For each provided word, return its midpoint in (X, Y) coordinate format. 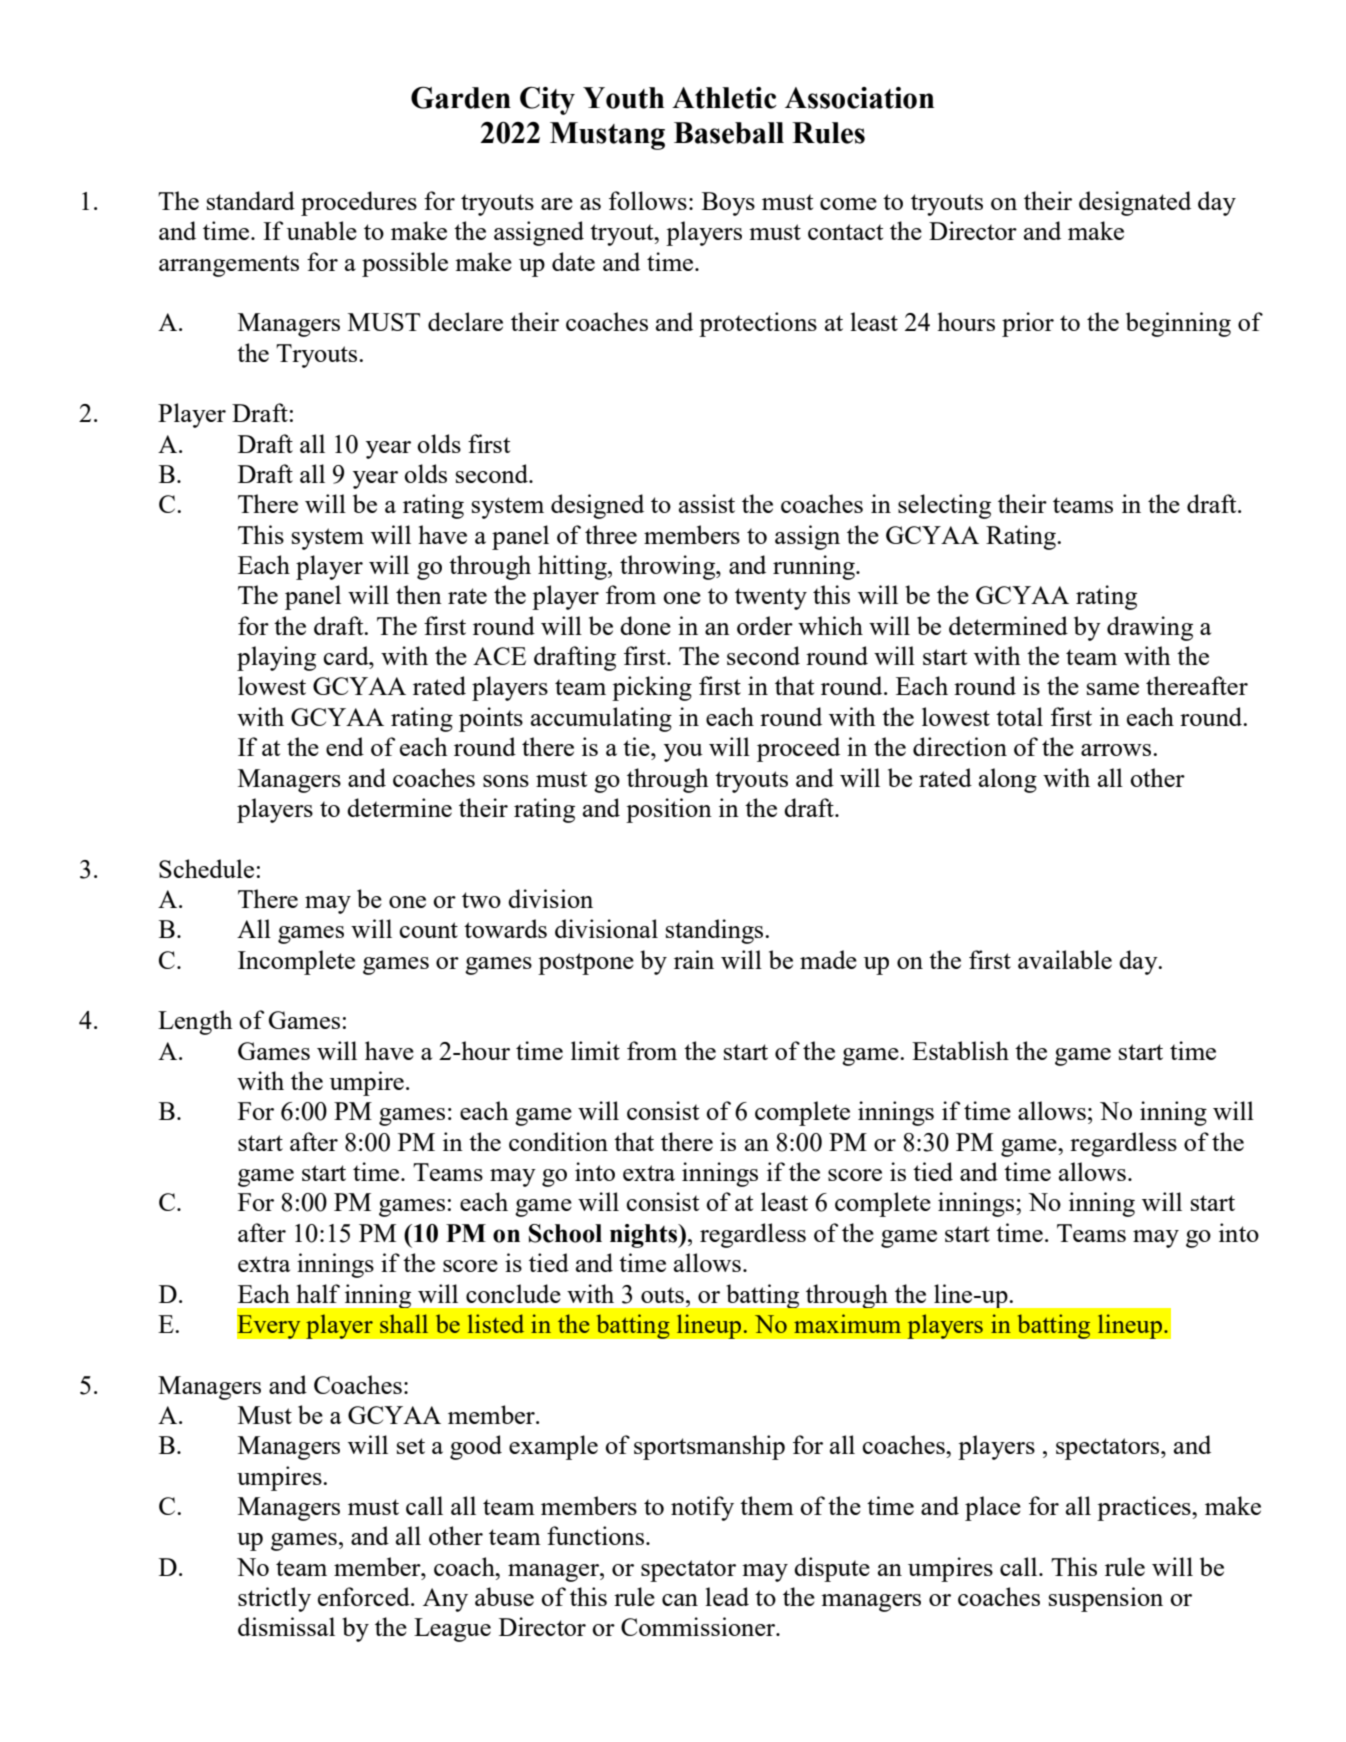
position (669, 810)
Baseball (729, 133)
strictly (274, 1599)
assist (707, 503)
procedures (359, 203)
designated (1135, 203)
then (419, 594)
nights (645, 1236)
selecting (944, 506)
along (1008, 780)
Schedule (206, 868)
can (680, 1600)
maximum (847, 1323)
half (318, 1293)
